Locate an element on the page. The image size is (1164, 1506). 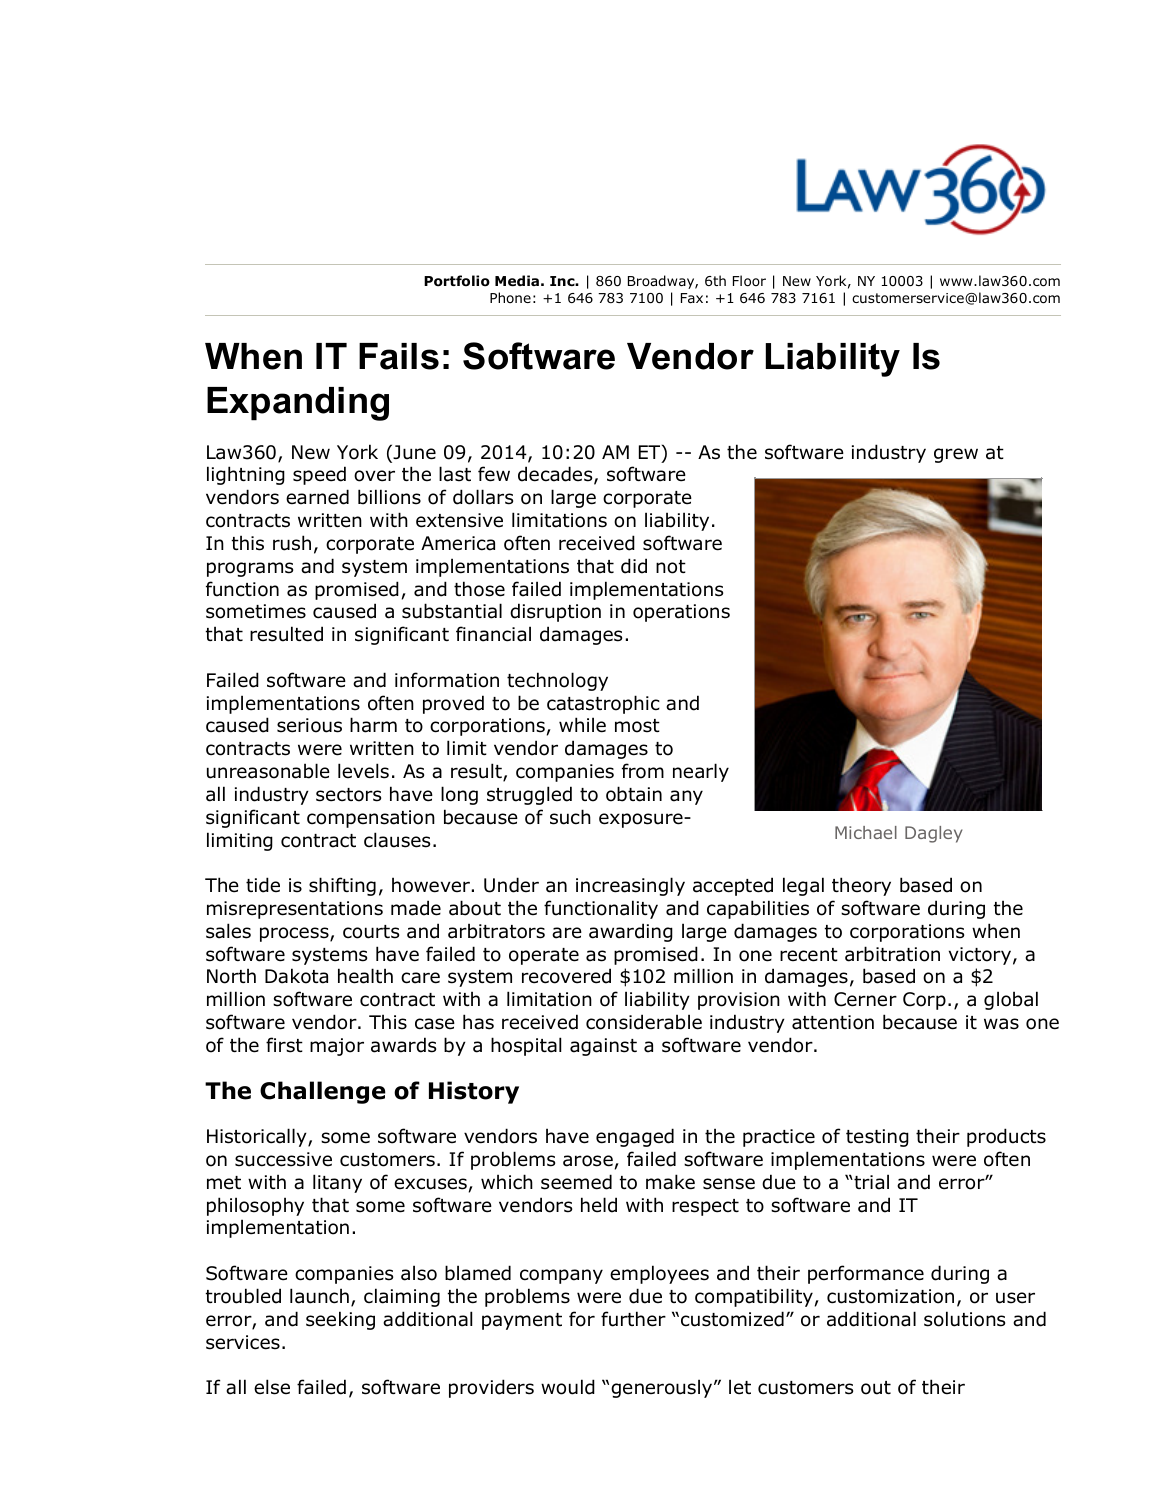
solutions is located at coordinates (964, 1319).
